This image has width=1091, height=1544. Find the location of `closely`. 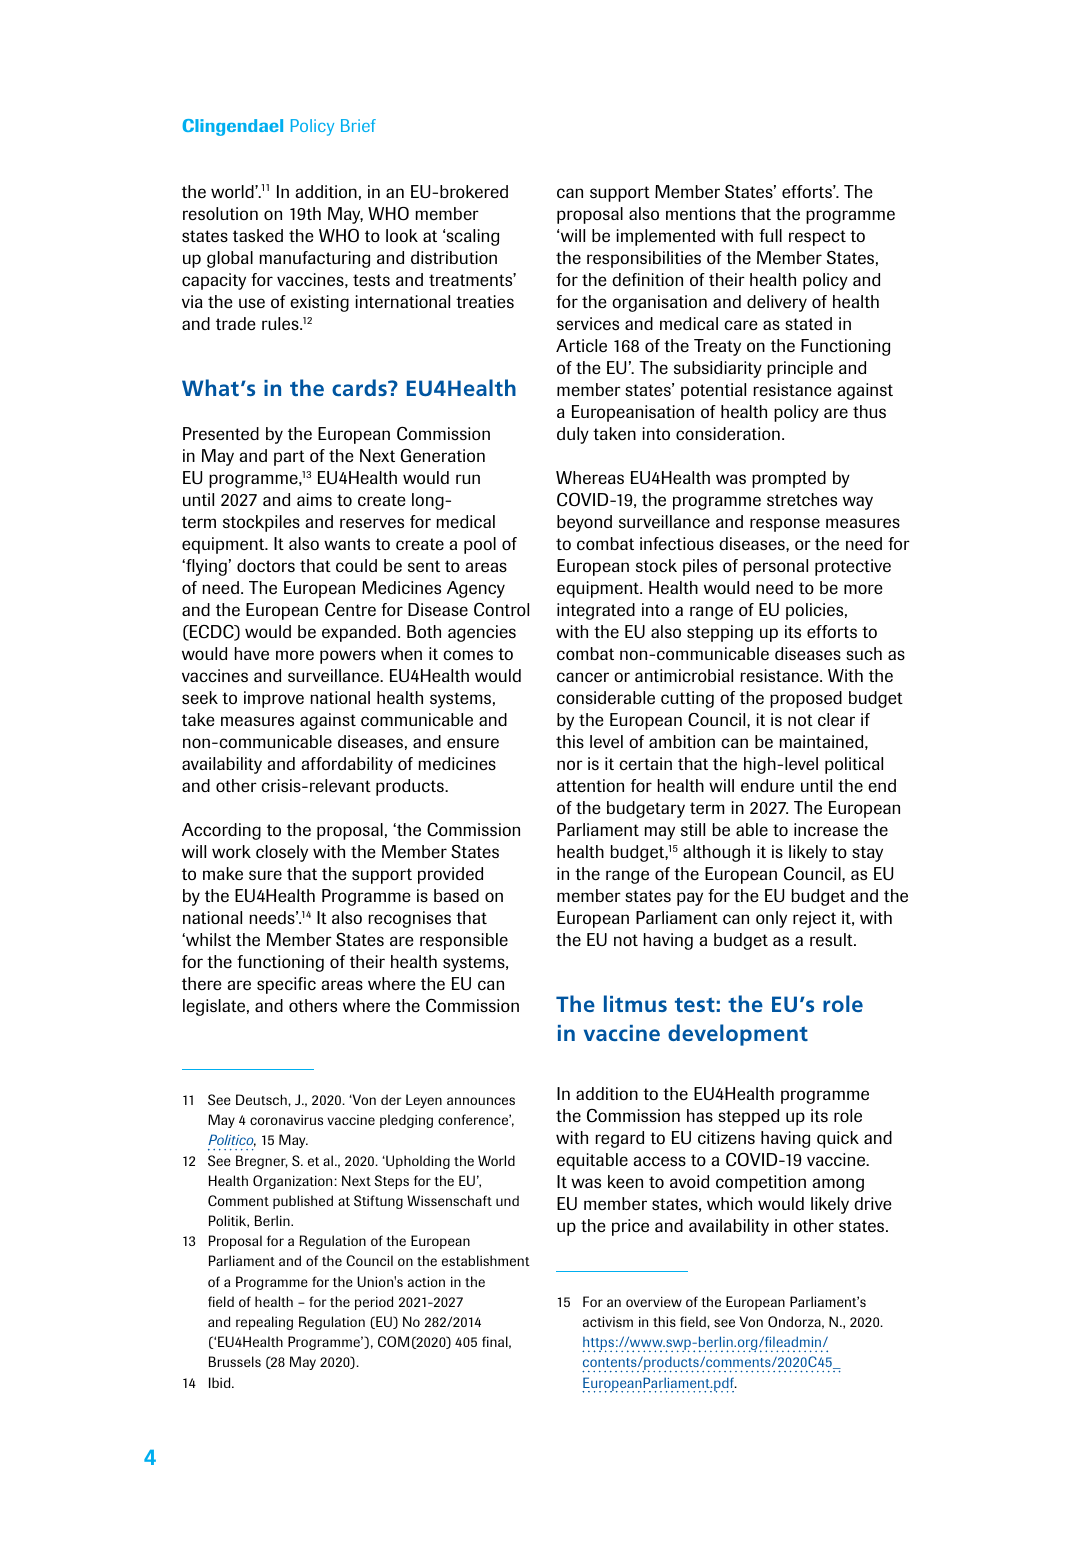

closely is located at coordinates (282, 853).
